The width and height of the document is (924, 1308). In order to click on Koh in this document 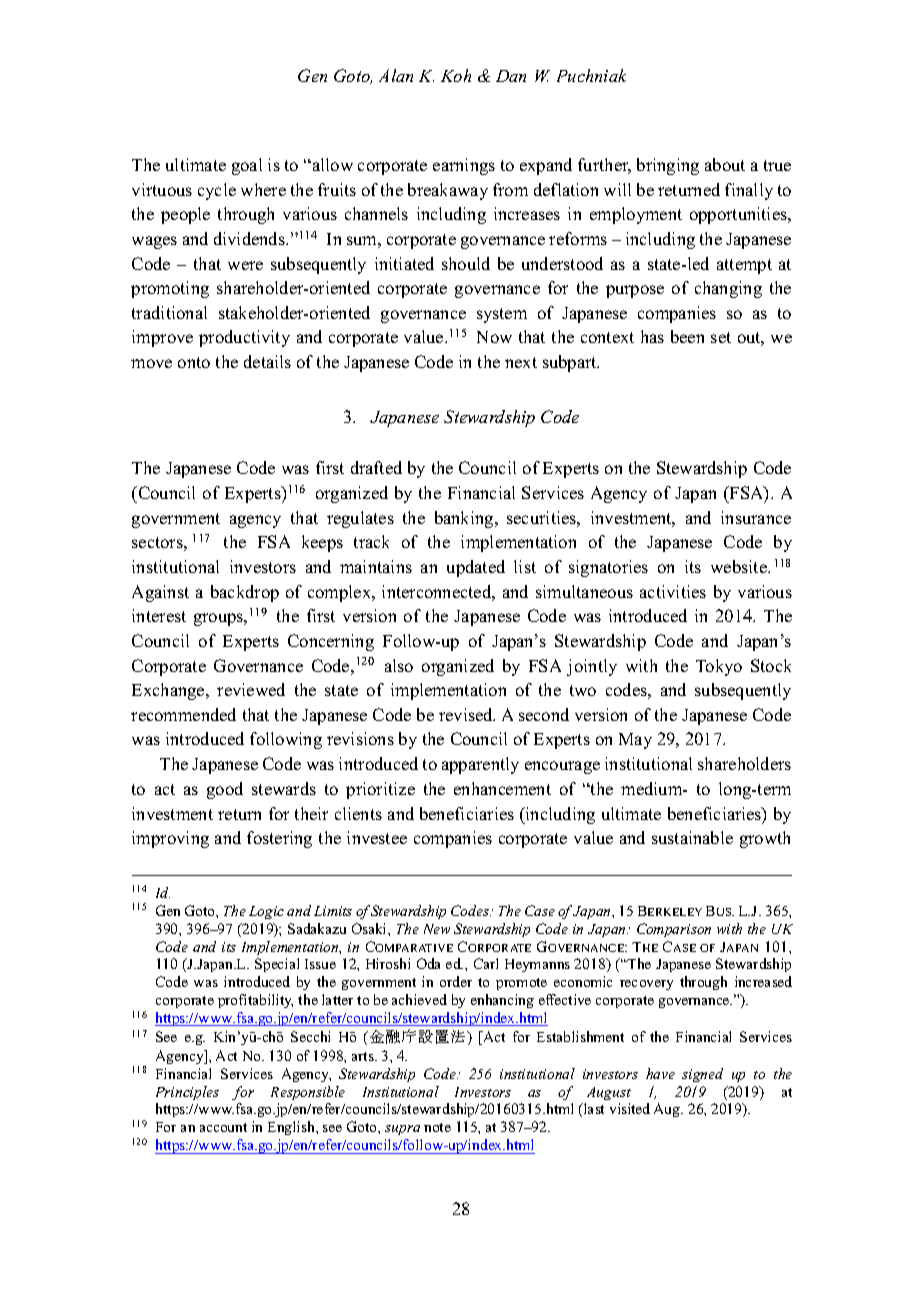, I will do `click(456, 75)`.
